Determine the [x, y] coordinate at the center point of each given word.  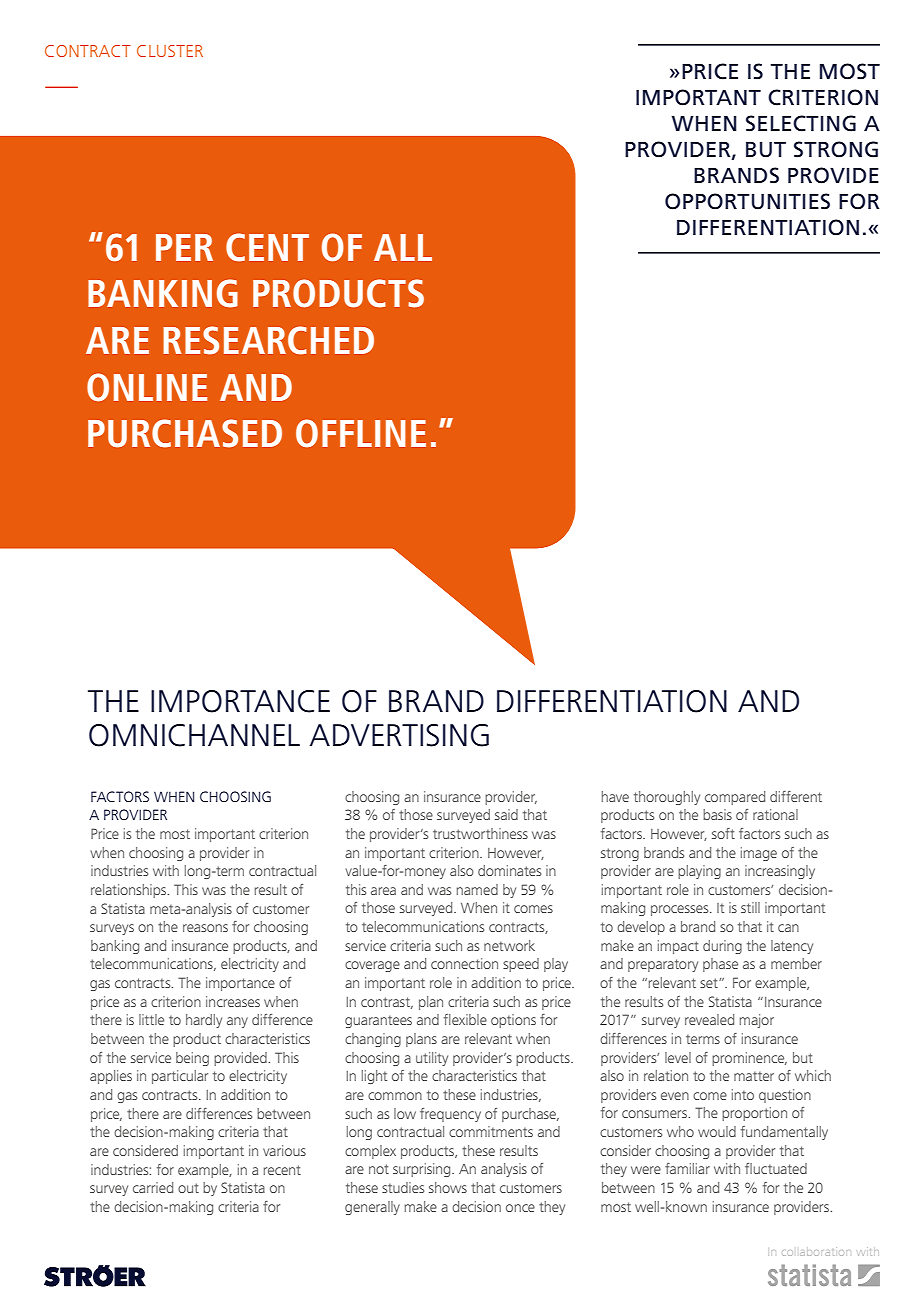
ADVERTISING [399, 735]
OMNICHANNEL [194, 735]
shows [448, 1187]
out [188, 1188]
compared [735, 798]
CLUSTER [170, 51]
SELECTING [801, 123]
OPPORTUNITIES [747, 201]
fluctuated [776, 1168]
